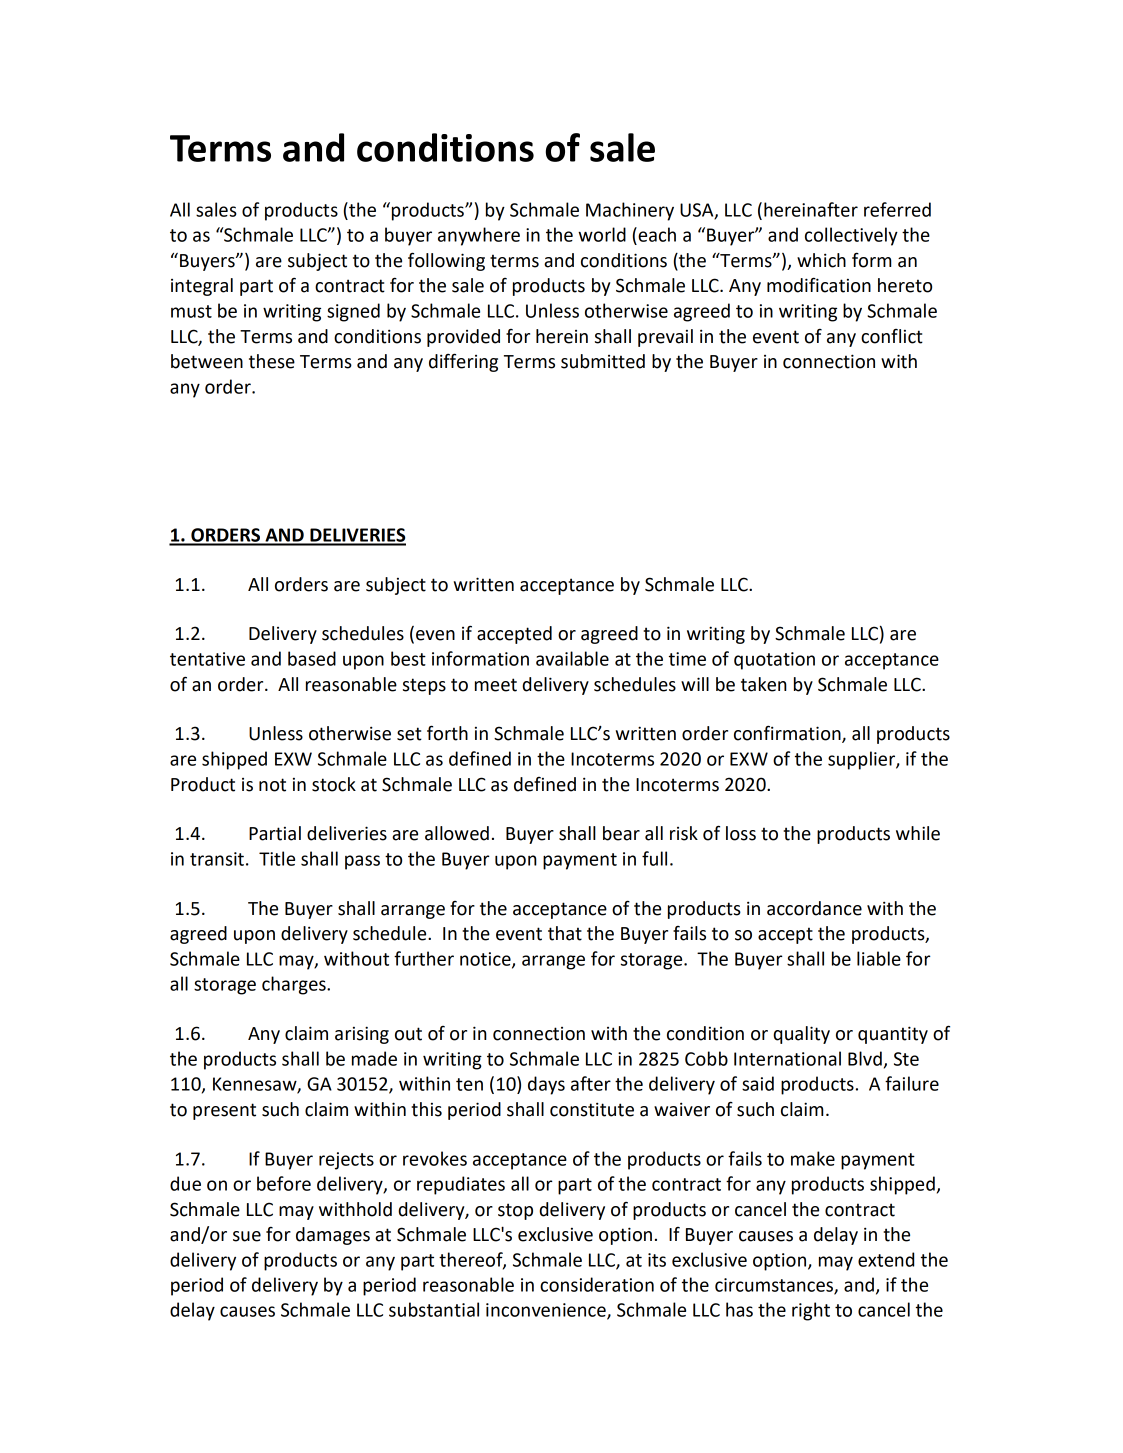 The width and height of the document is (1123, 1453). Describe the element at coordinates (202, 287) in the document. I see `integral` at that location.
